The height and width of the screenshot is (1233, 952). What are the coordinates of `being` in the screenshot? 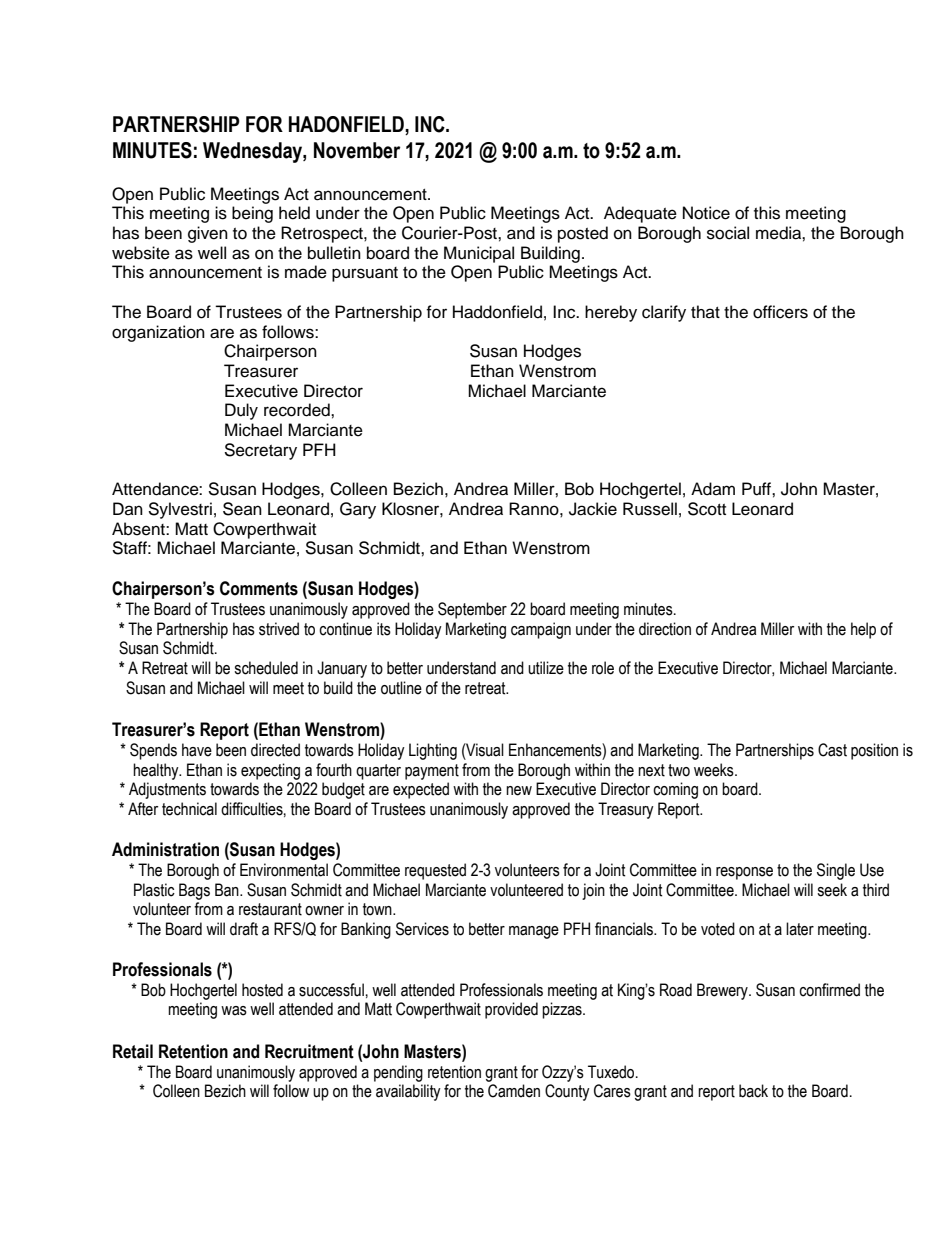 It's located at (252, 214).
